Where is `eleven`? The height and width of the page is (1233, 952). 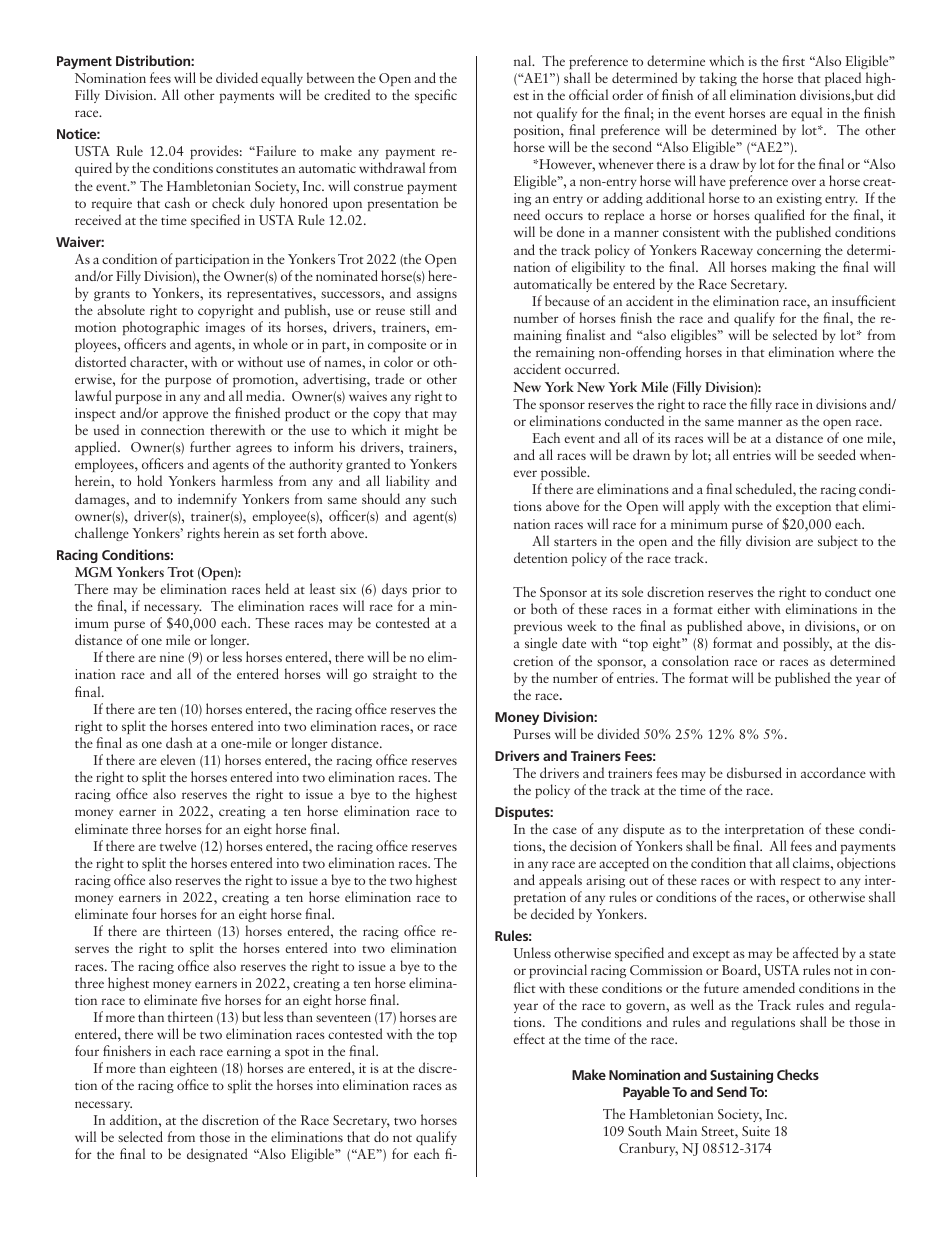 eleven is located at coordinates (178, 759).
